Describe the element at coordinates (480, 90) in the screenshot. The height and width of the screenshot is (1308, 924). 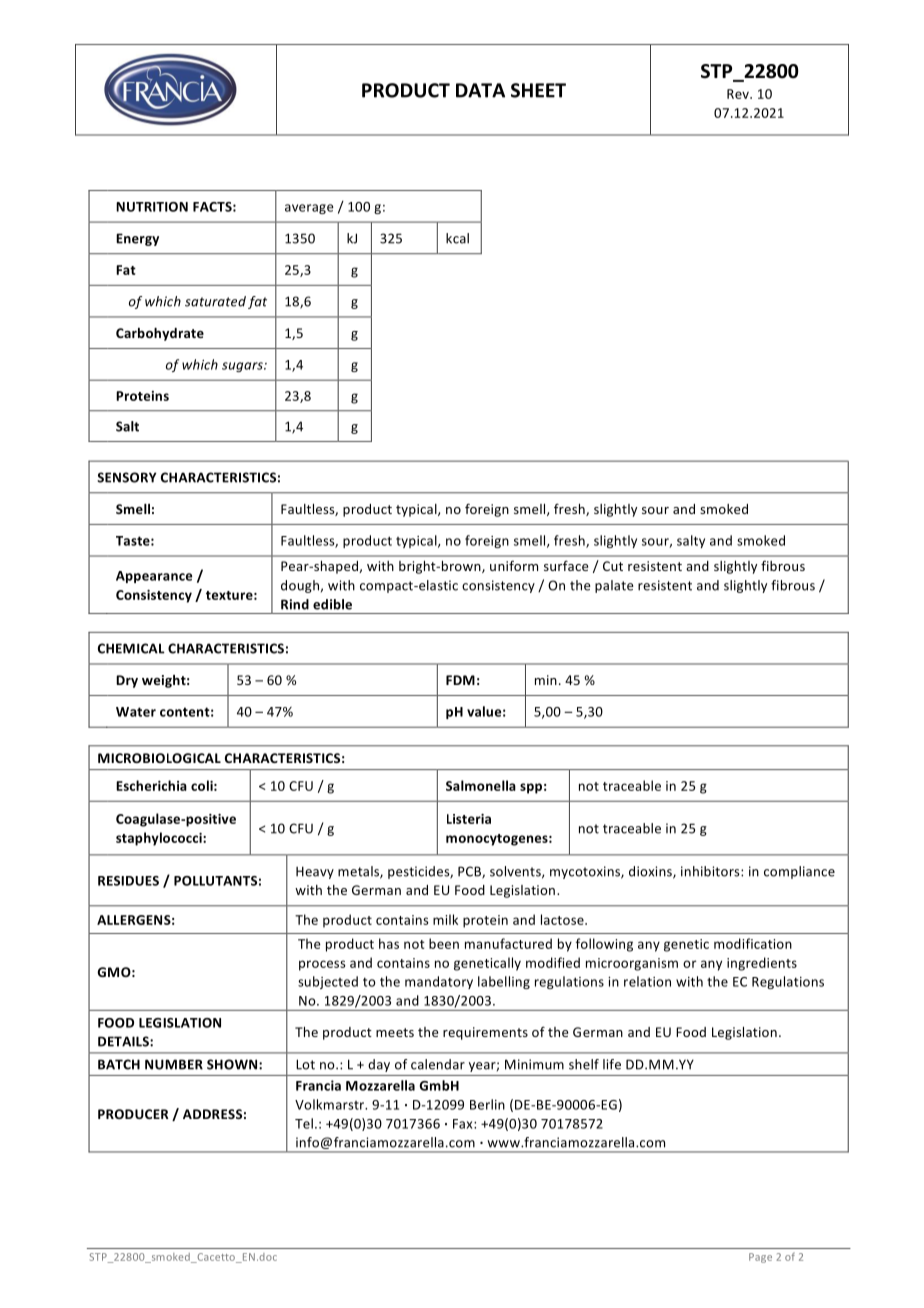
I see `DATA` at that location.
